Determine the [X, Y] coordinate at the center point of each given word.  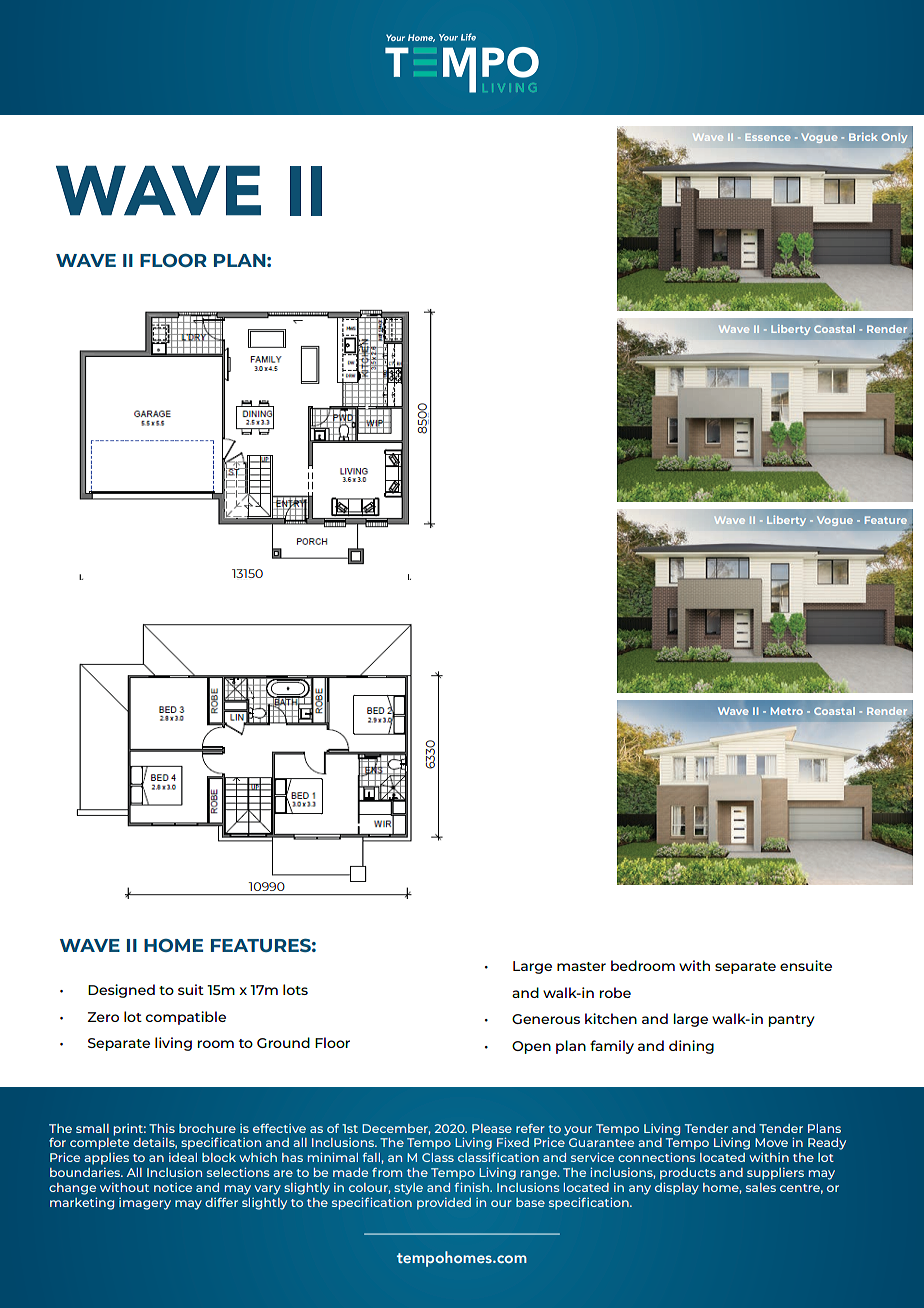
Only [894, 138]
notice [173, 1187]
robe [615, 992]
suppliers [775, 1174]
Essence [767, 137]
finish [473, 1187]
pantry [792, 1021]
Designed [121, 991]
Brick [863, 137]
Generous [546, 1019]
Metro [787, 711]
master [581, 966]
